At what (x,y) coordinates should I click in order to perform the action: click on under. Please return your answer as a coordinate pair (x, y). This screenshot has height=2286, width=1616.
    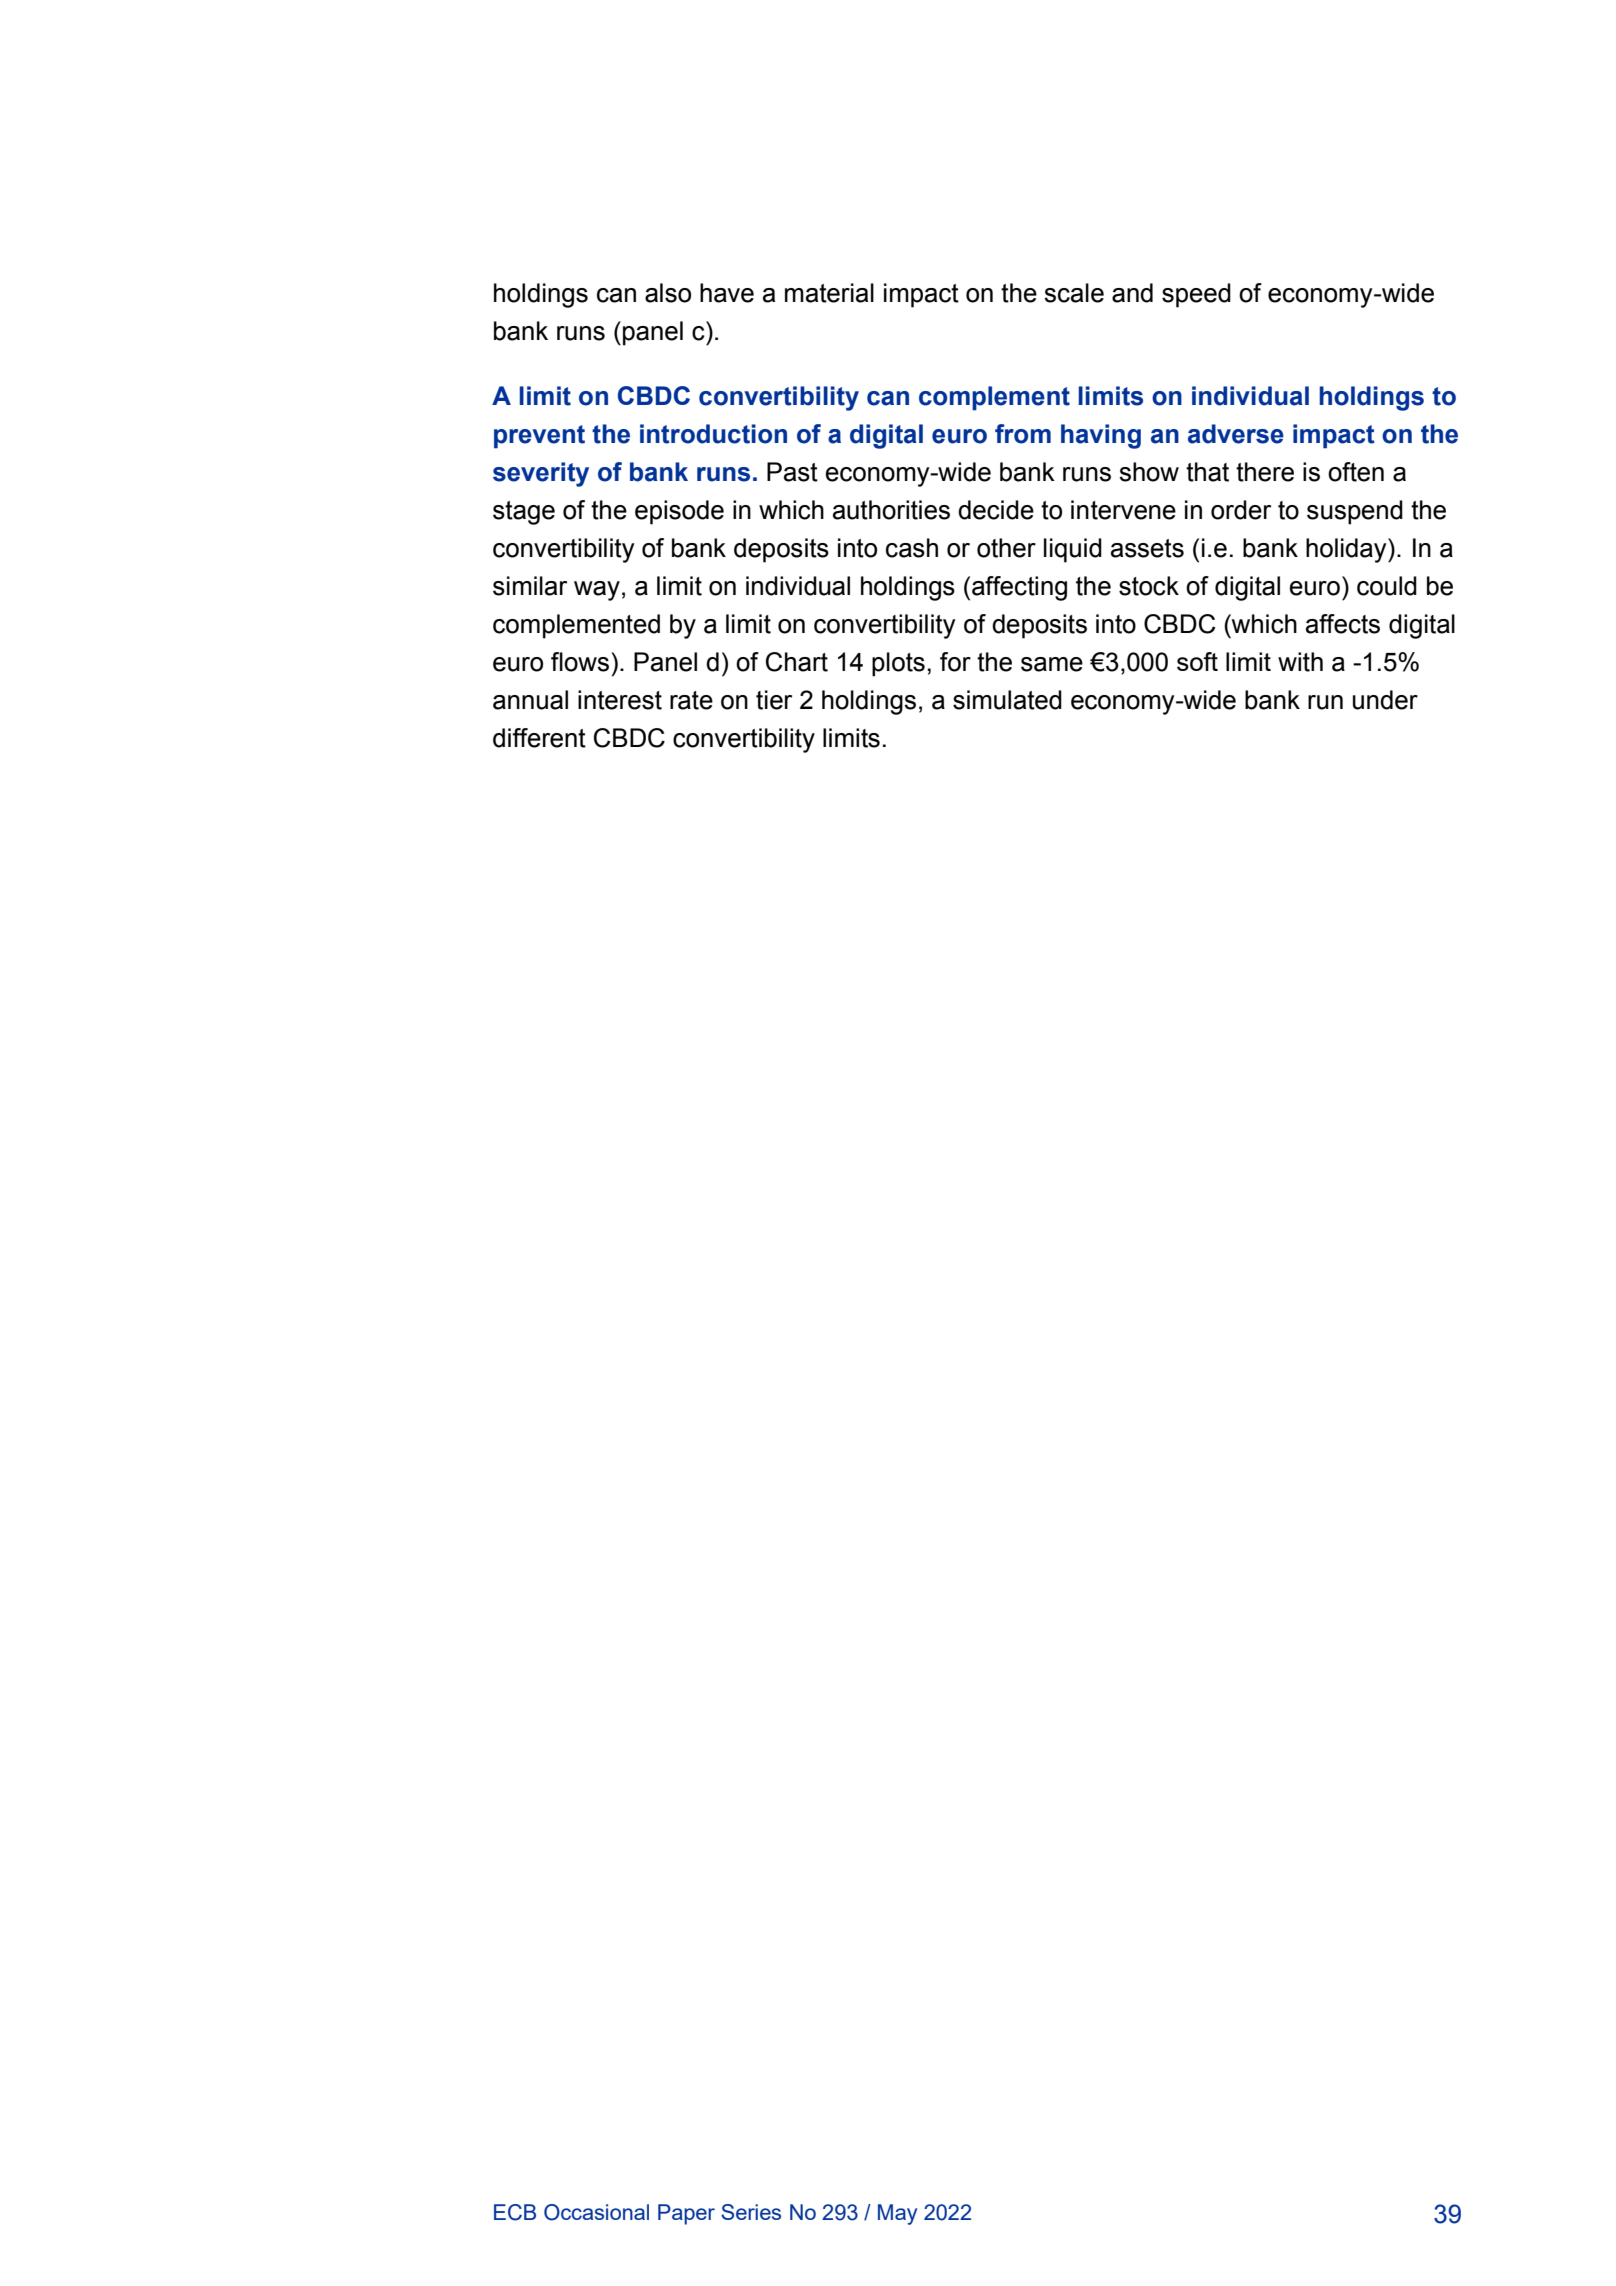
    Looking at the image, I should click on (1385, 700).
